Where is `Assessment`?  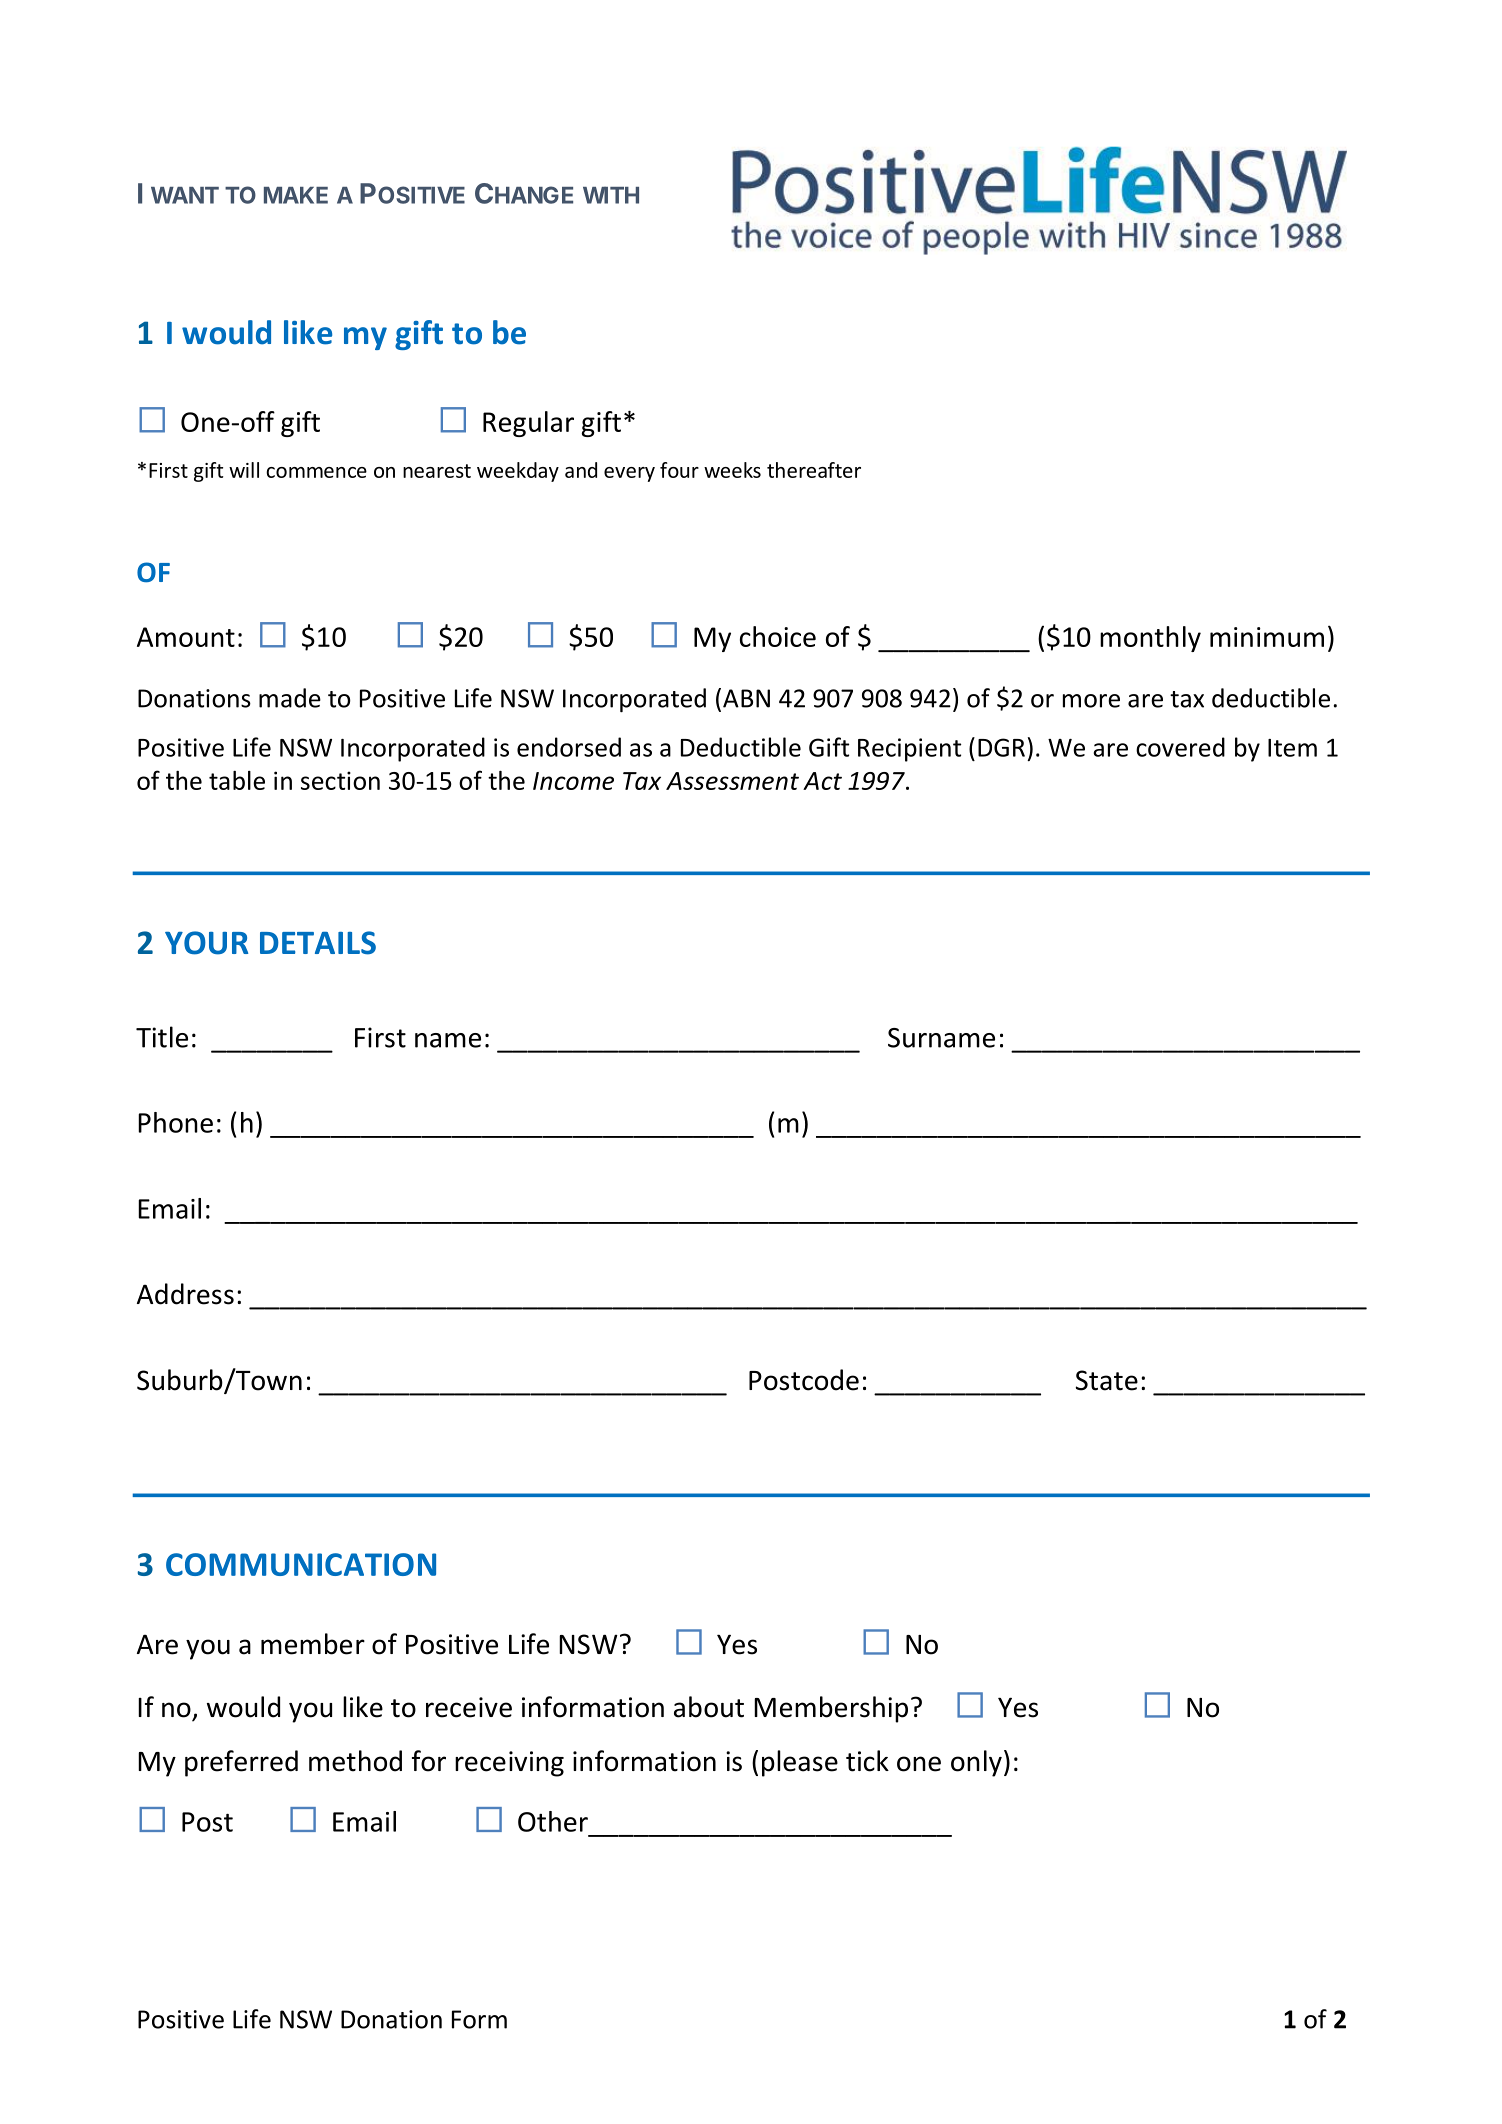 Assessment is located at coordinates (732, 781).
